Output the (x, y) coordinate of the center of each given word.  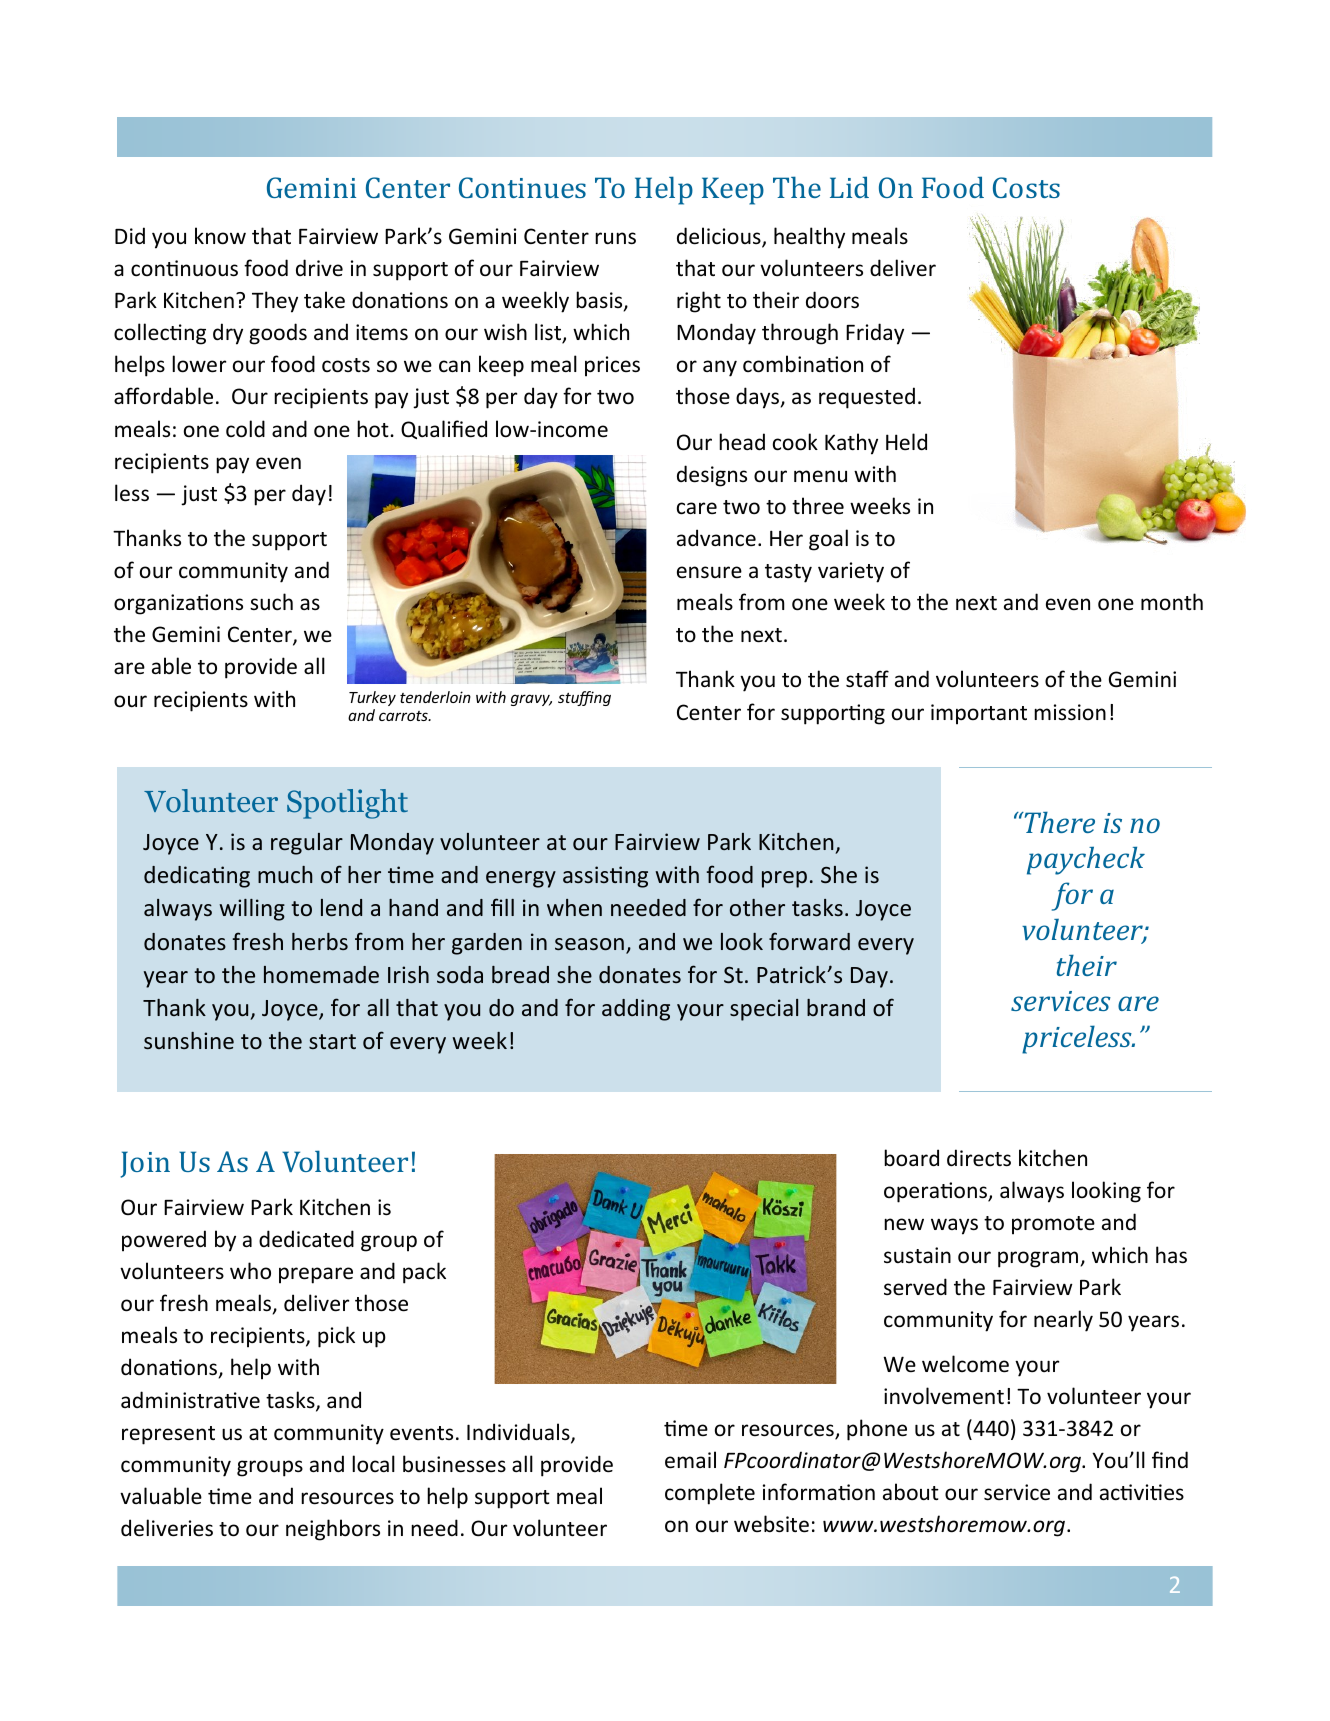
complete (710, 1494)
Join (145, 1164)
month (1172, 601)
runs (615, 238)
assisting (605, 877)
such (271, 602)
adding (636, 1010)
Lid (849, 187)
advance (716, 538)
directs (979, 1158)
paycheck (1086, 860)
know (220, 236)
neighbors (333, 1530)
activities (1142, 1492)
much (285, 874)
